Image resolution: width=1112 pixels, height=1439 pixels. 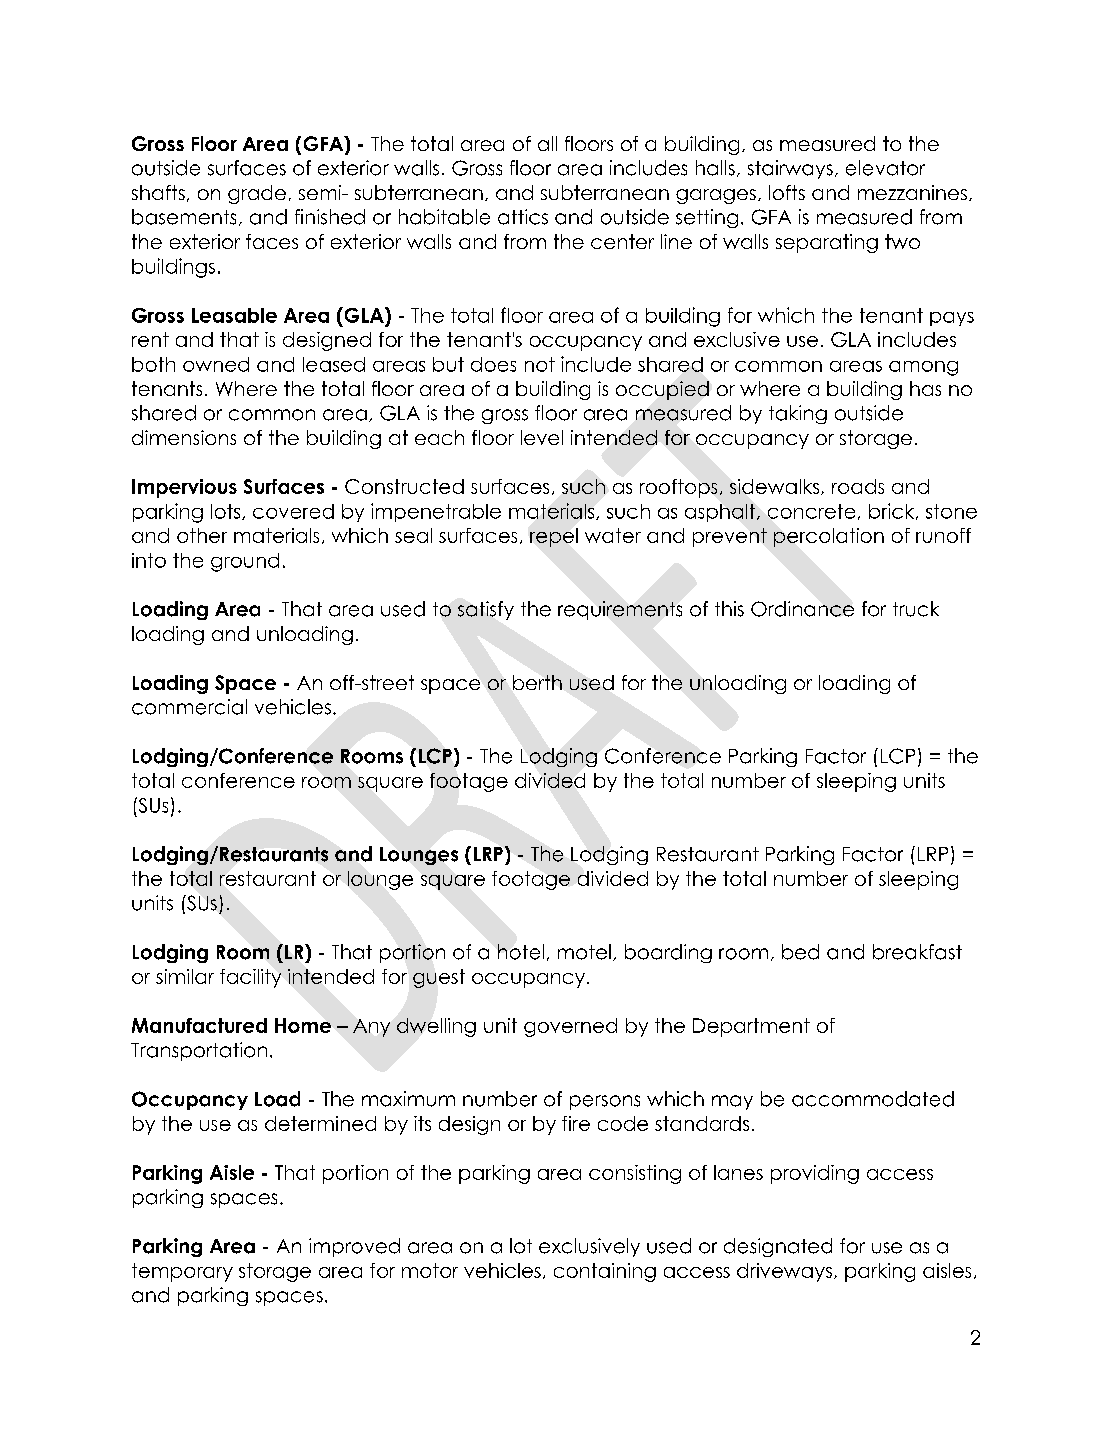 I want to click on hotel, so click(x=521, y=952).
